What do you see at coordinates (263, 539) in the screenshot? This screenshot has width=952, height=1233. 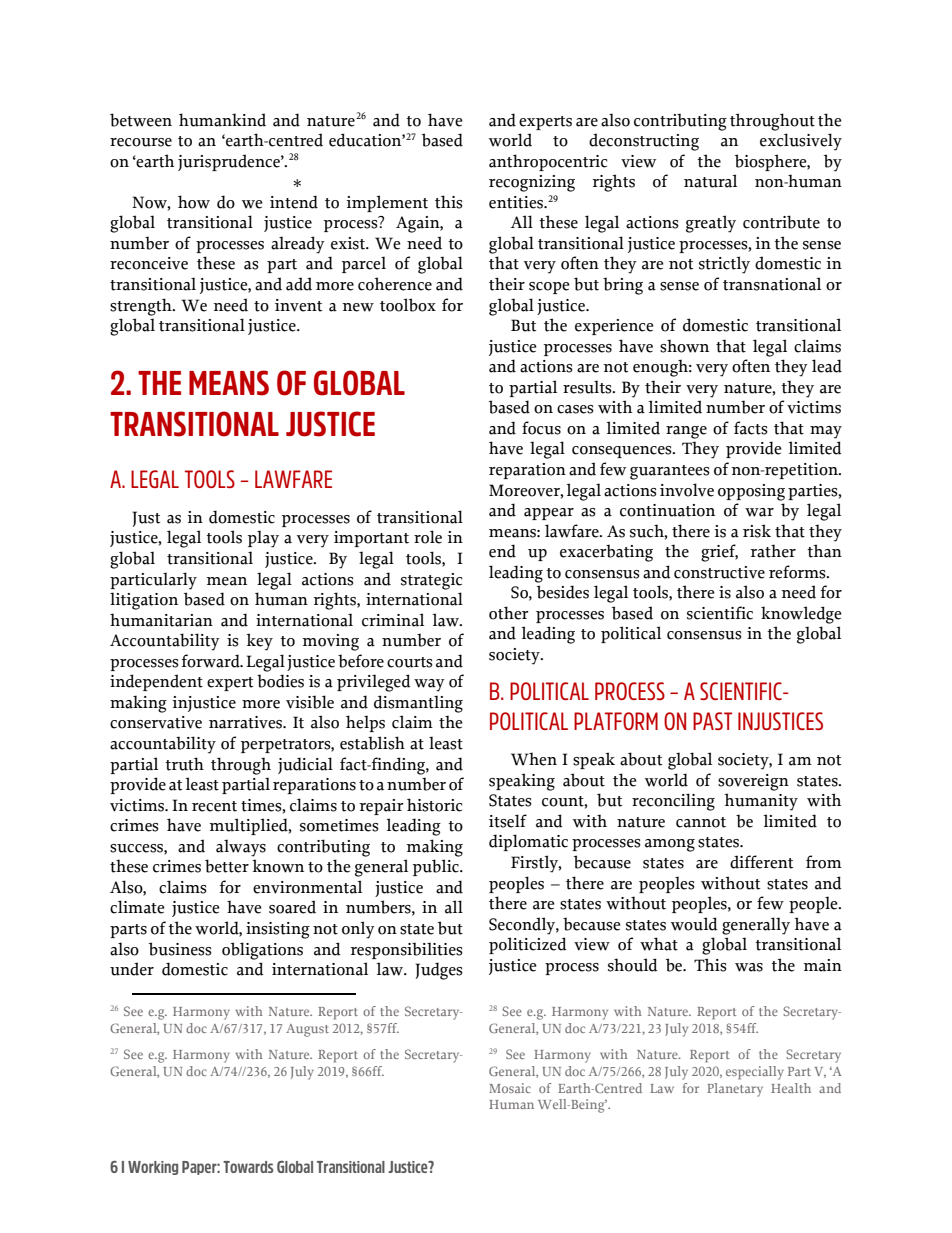 I see `play` at bounding box center [263, 539].
